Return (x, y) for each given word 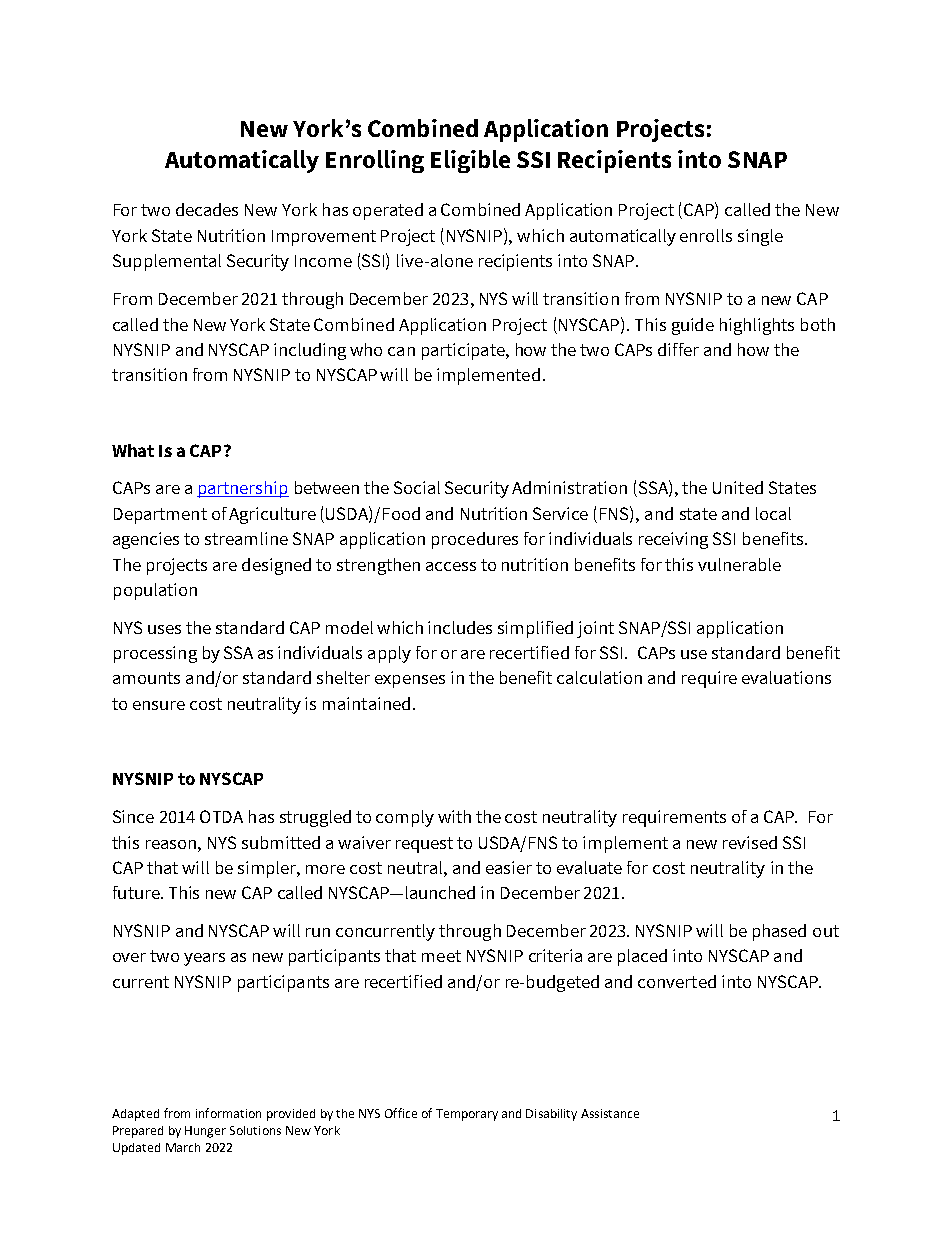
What (133, 450)
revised (750, 842)
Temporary (467, 1115)
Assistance (610, 1113)
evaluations (786, 677)
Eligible (470, 161)
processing (155, 654)
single (760, 237)
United (738, 487)
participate (464, 351)
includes (460, 627)
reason (172, 844)
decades (207, 209)
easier (509, 867)
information (228, 1113)
